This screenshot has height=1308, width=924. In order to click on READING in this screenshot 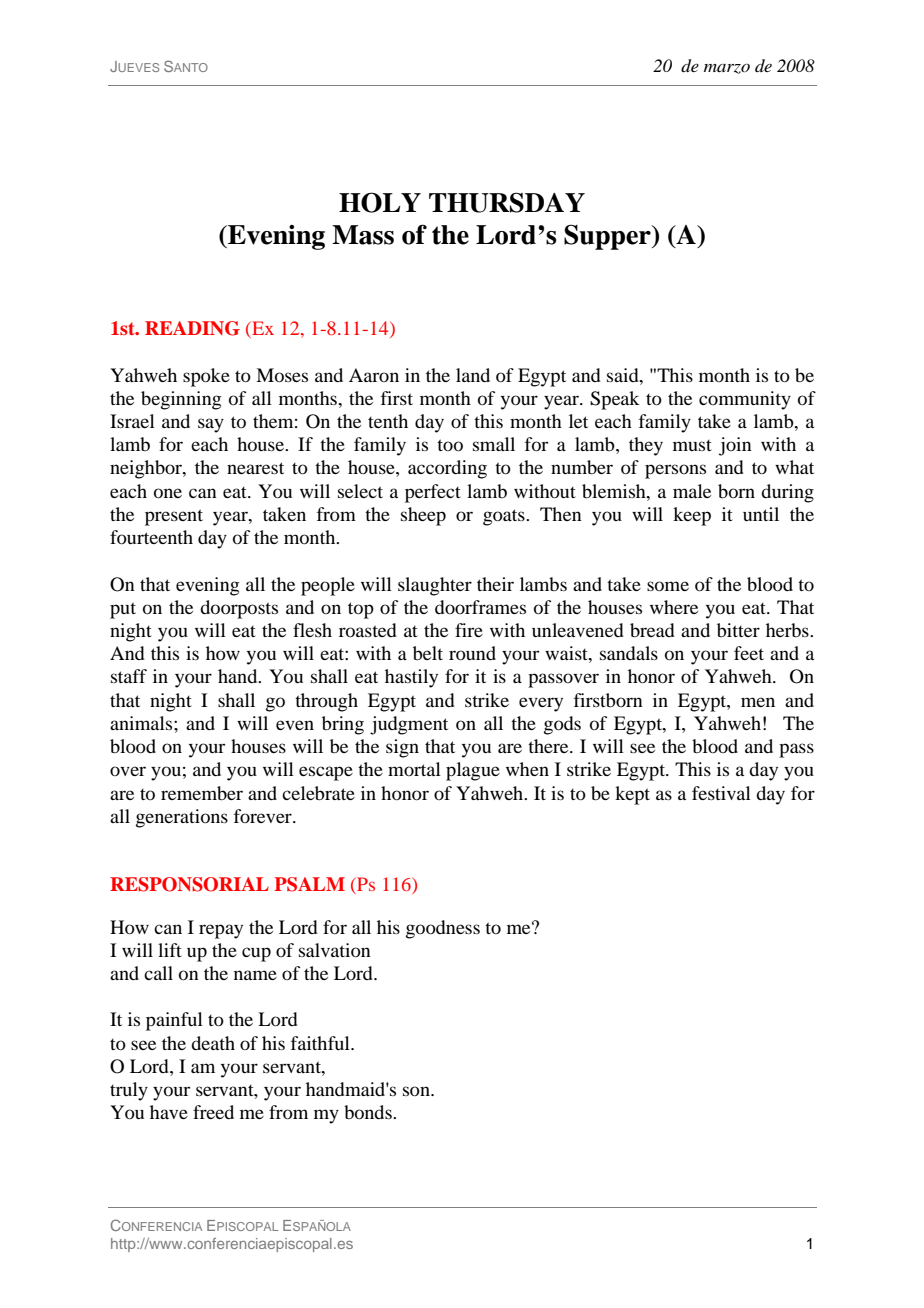, I will do `click(192, 328)`.
